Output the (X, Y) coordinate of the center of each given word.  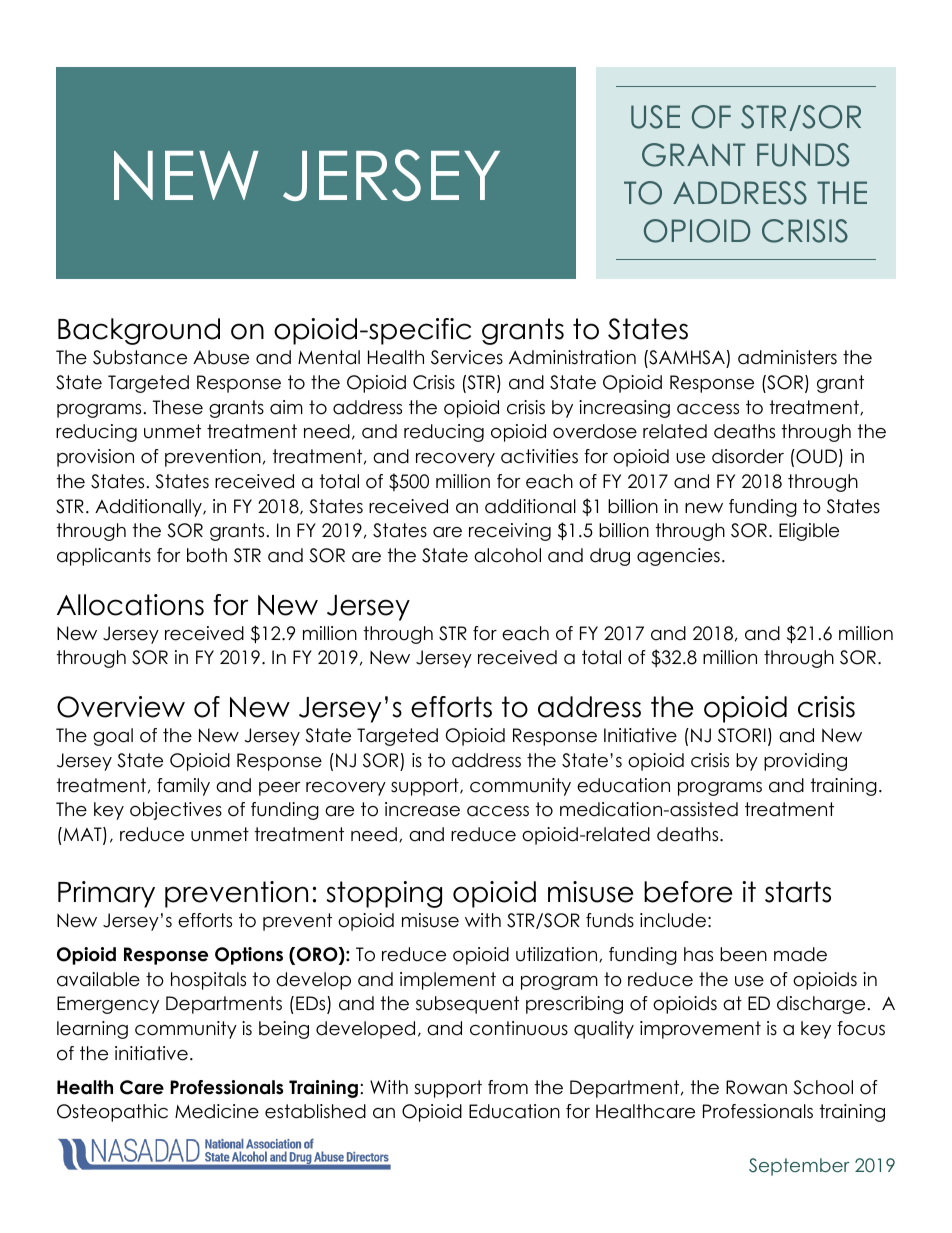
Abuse (221, 357)
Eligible (809, 532)
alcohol (507, 555)
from (508, 1087)
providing (805, 762)
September (799, 1167)
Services (467, 357)
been (743, 954)
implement (448, 981)
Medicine (217, 1111)
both (207, 555)
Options (249, 956)
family (183, 787)
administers (787, 357)
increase (422, 809)
